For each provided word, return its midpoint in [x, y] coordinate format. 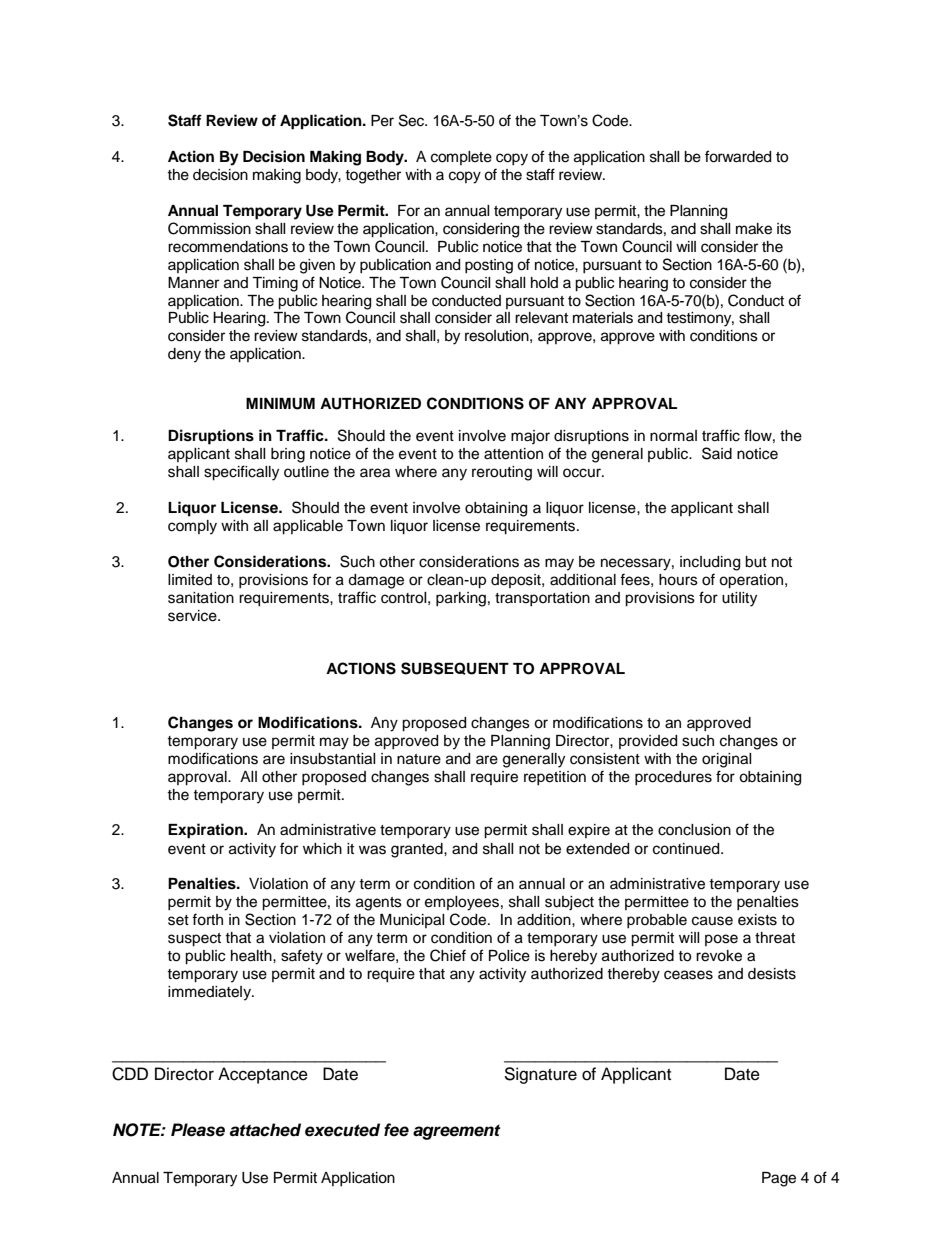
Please [198, 1130]
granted [418, 850]
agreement [456, 1132]
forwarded [738, 156]
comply [192, 527]
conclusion [694, 830]
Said [717, 453]
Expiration [206, 831]
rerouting [502, 473]
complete [461, 158]
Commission [209, 228]
